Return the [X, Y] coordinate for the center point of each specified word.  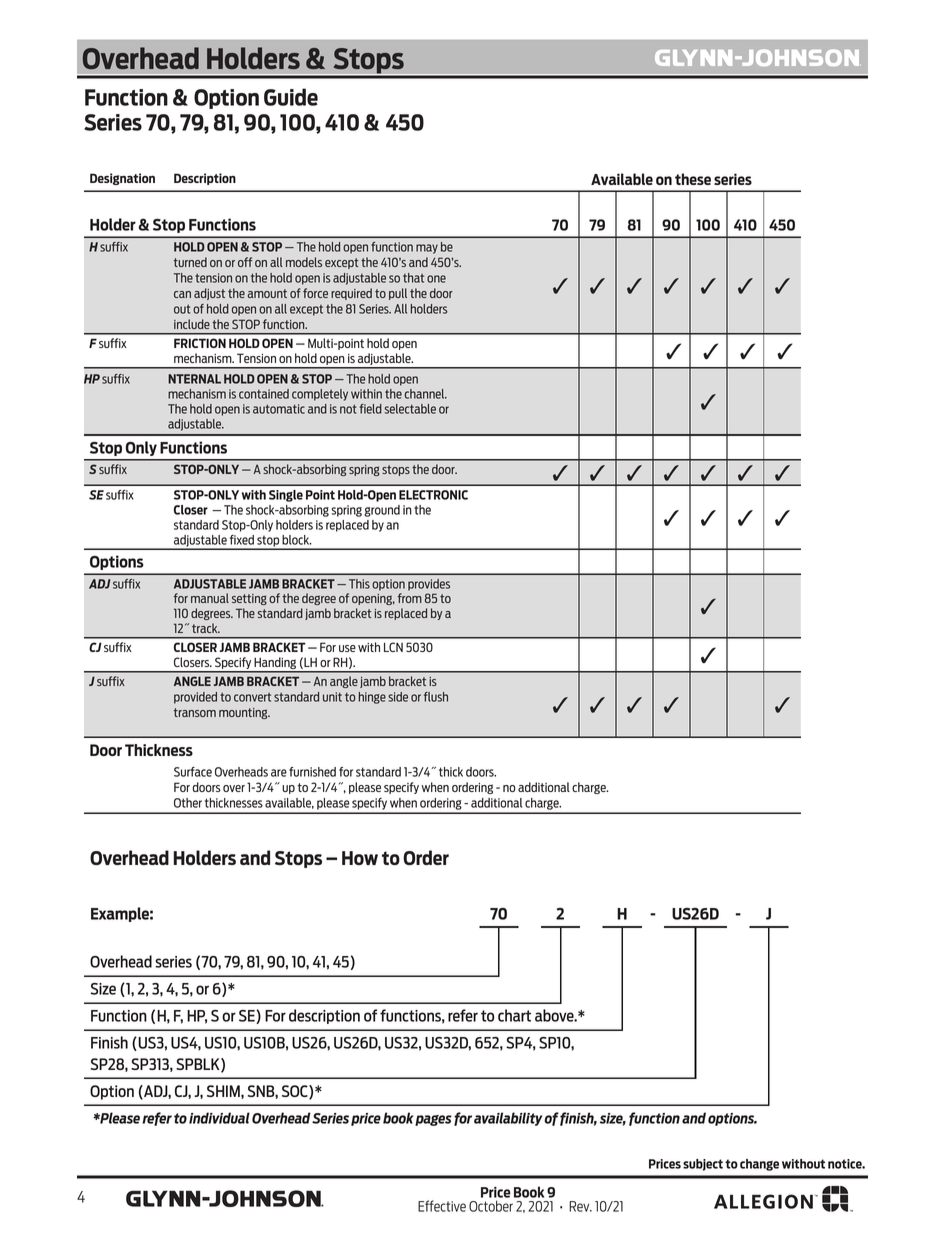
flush [436, 697]
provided [195, 698]
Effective [442, 1206]
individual [219, 1118]
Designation [122, 179]
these [693, 179]
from [410, 598]
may [427, 249]
